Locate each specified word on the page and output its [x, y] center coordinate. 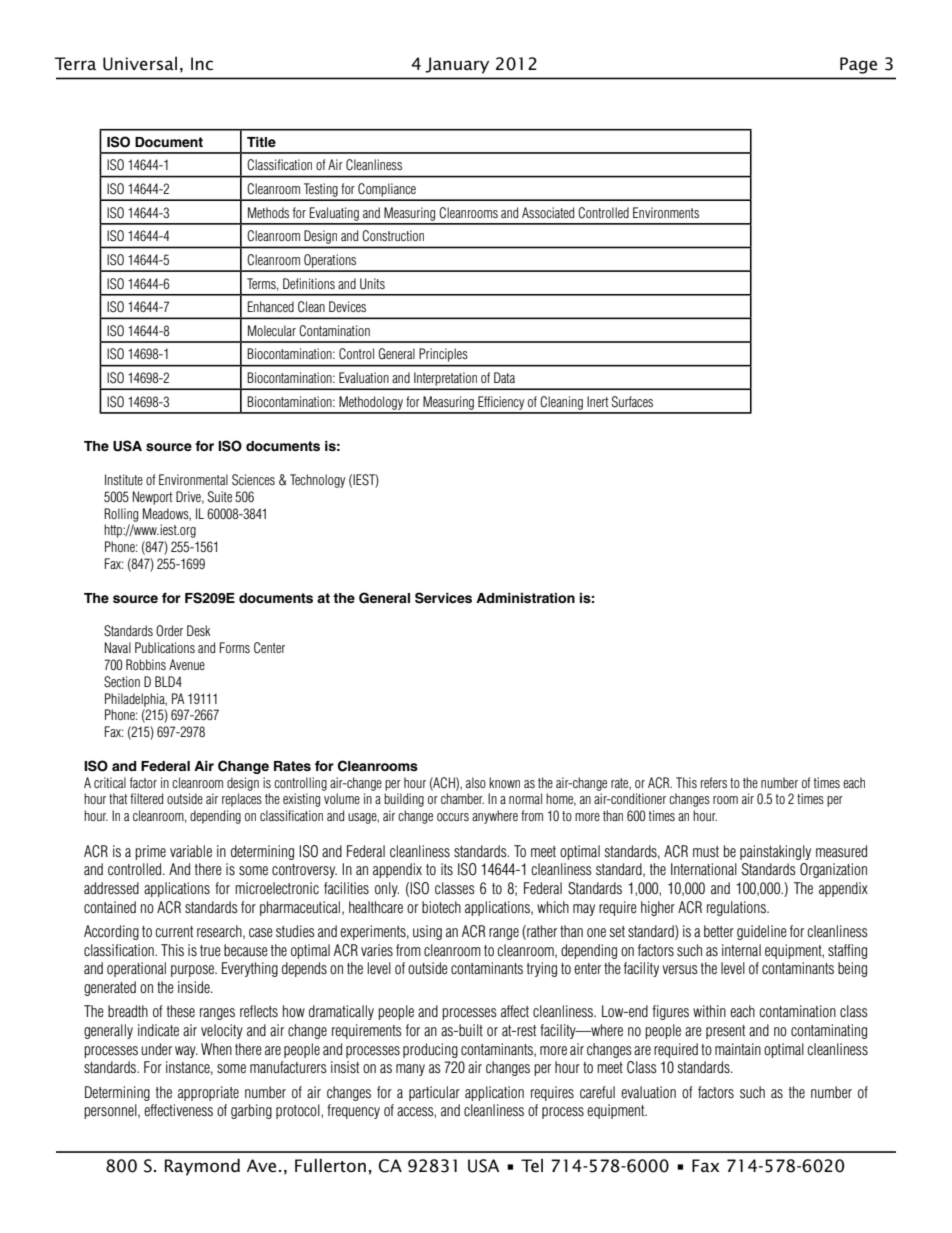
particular [434, 1093]
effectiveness [178, 1110]
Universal [140, 63]
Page [858, 65]
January [457, 65]
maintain [738, 1049]
